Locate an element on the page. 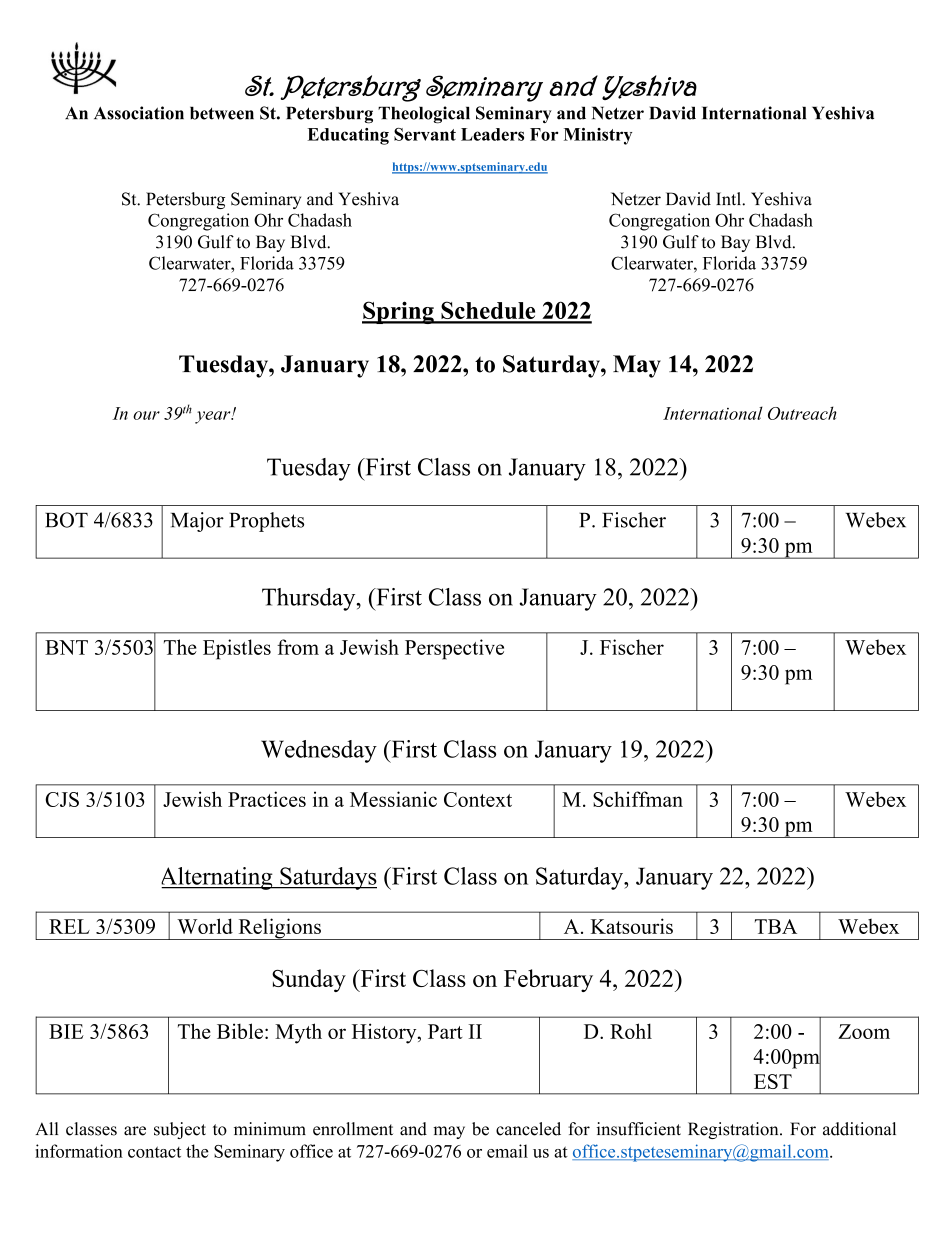  Schiffman is located at coordinates (638, 799).
